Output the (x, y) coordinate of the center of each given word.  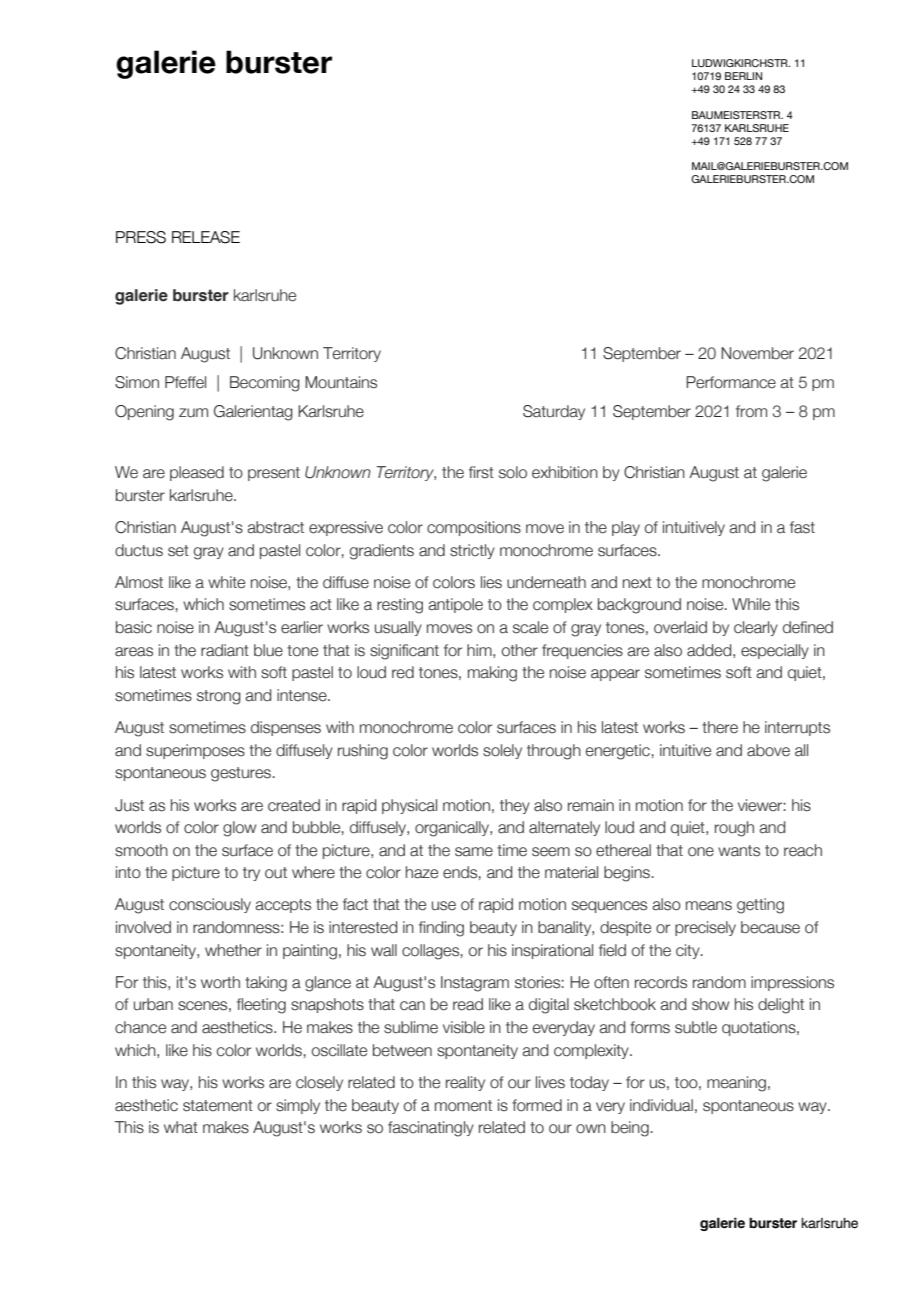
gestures (241, 774)
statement (218, 1106)
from (751, 411)
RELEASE (206, 237)
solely (502, 751)
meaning (736, 1084)
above (768, 750)
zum (193, 413)
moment (463, 1106)
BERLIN (743, 76)
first (481, 472)
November (757, 353)
